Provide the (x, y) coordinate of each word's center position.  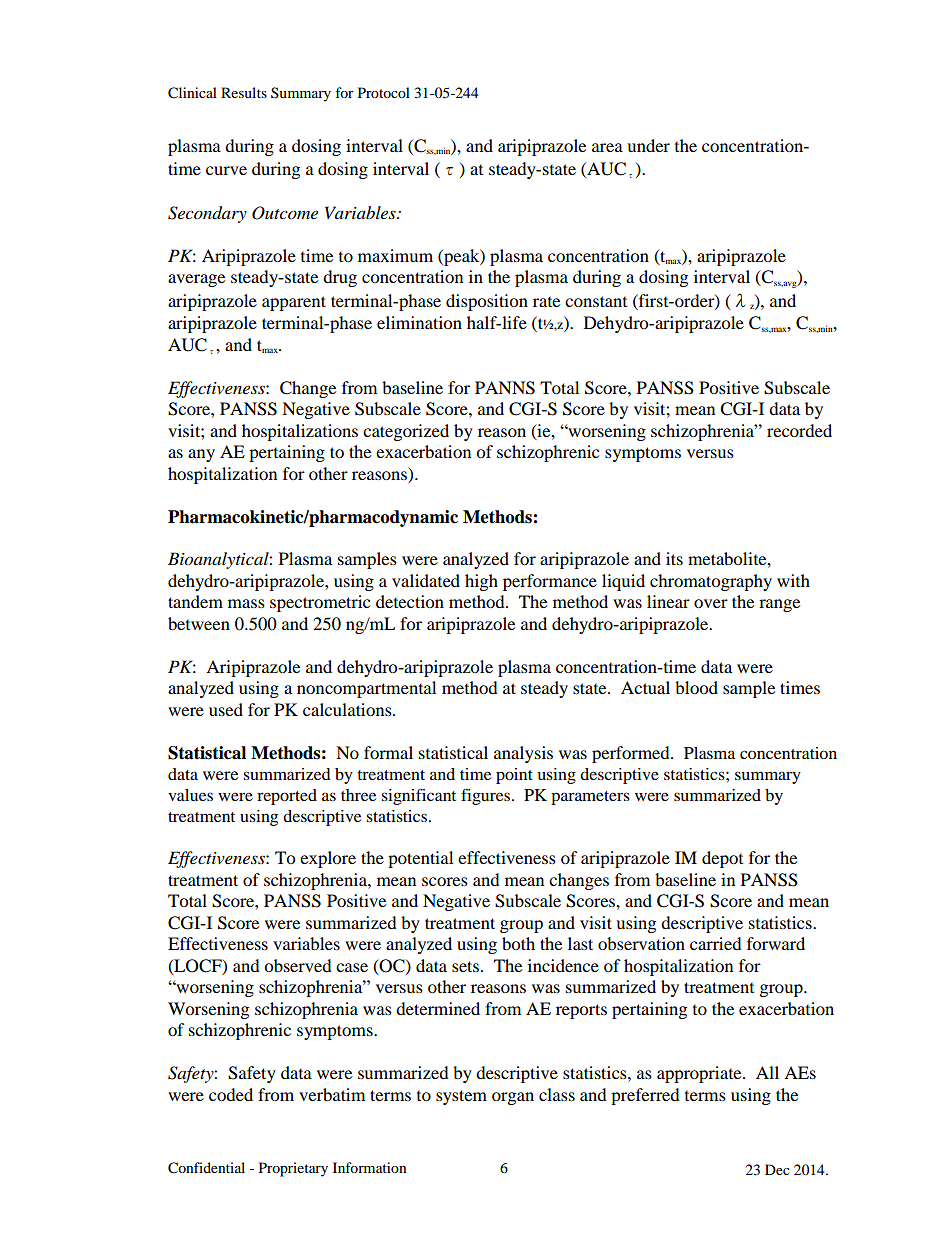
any (201, 455)
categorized (406, 432)
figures (487, 796)
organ (513, 1098)
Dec (777, 1169)
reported (287, 797)
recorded (799, 430)
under (648, 145)
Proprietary (293, 1169)
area (607, 147)
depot (722, 859)
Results (244, 92)
